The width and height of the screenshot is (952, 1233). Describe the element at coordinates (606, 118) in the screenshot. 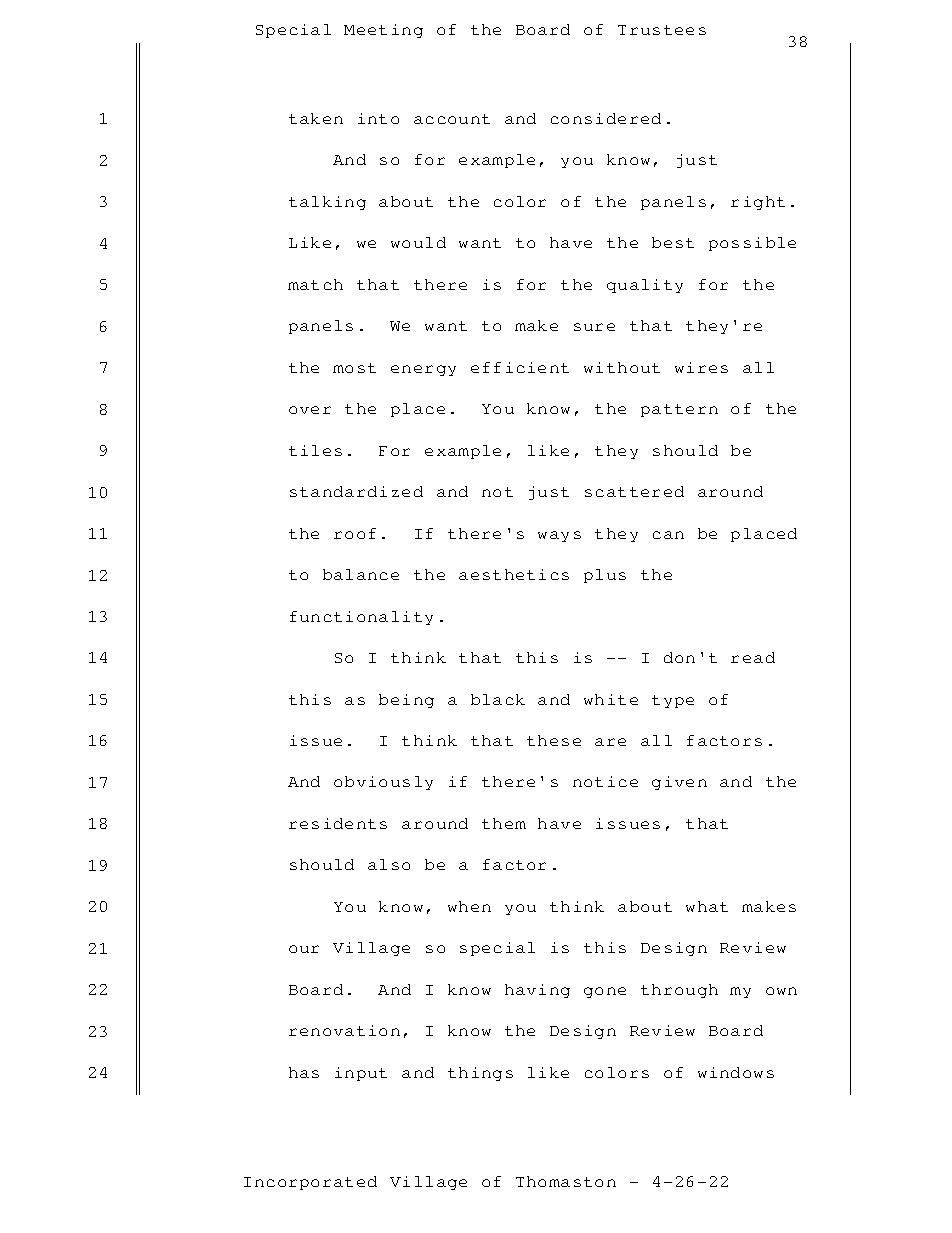

I see `considered` at that location.
